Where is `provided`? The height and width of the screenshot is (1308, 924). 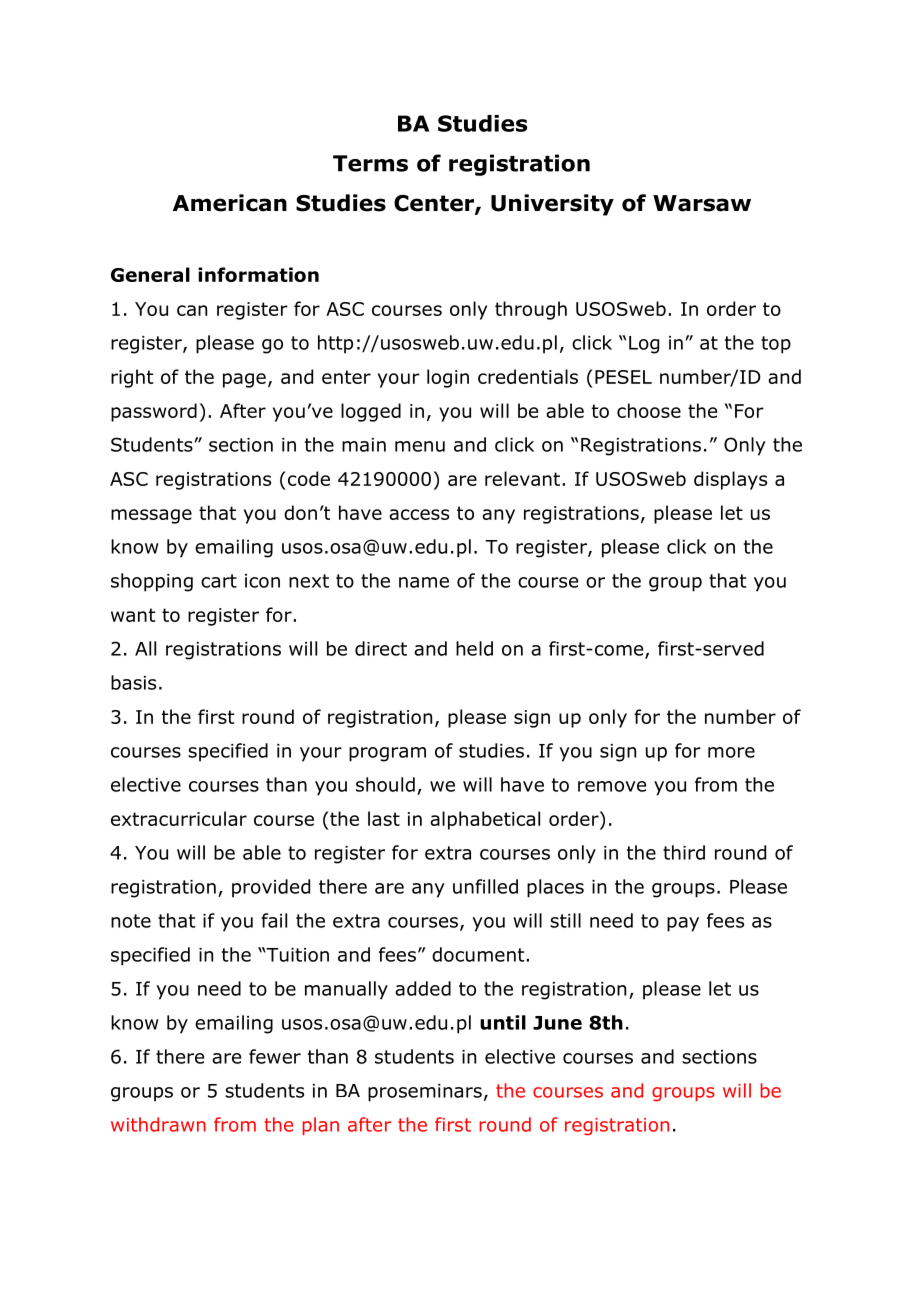 provided is located at coordinates (271, 888).
